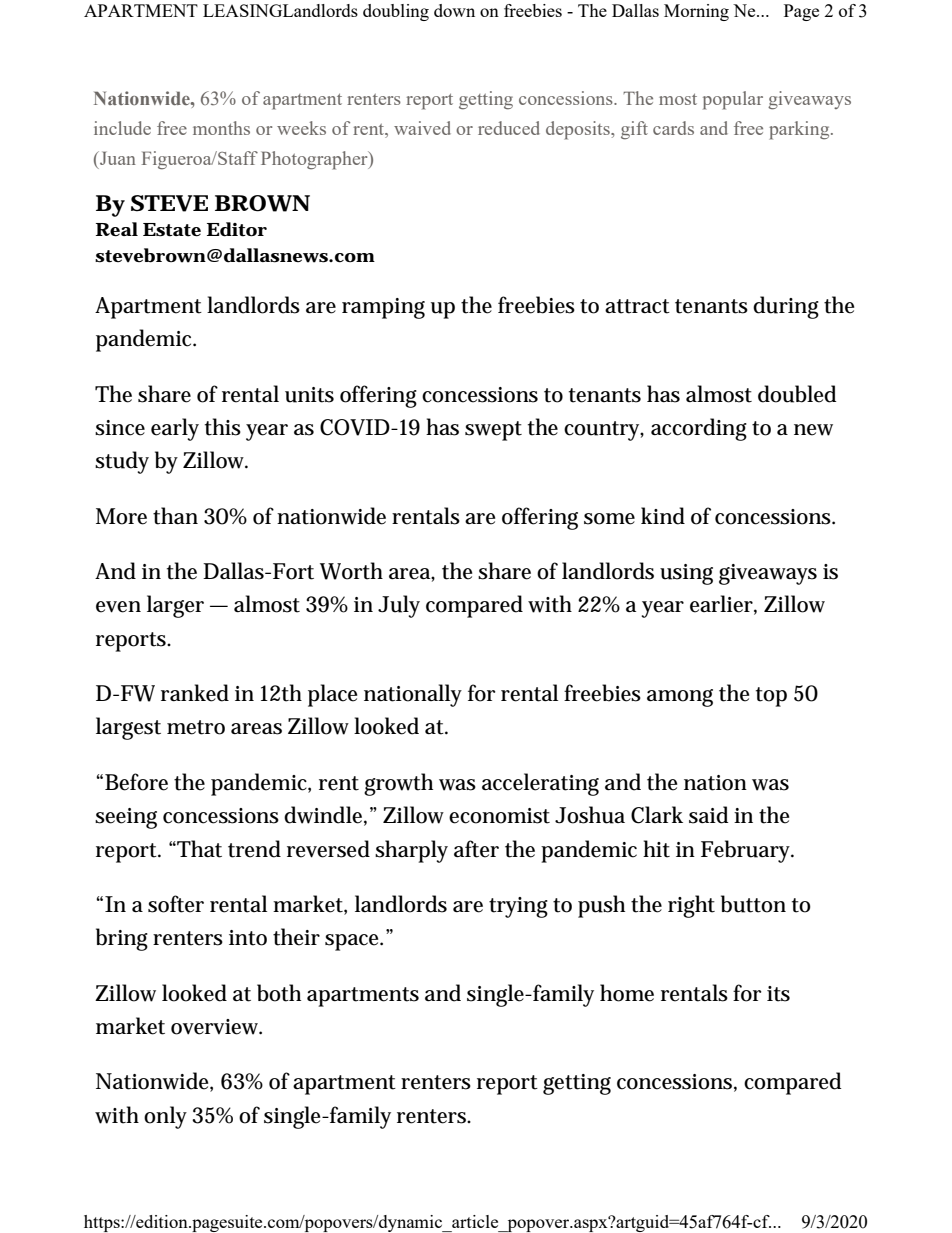 This screenshot has width=952, height=1233. What do you see at coordinates (175, 606) in the screenshot?
I see `larger` at bounding box center [175, 606].
